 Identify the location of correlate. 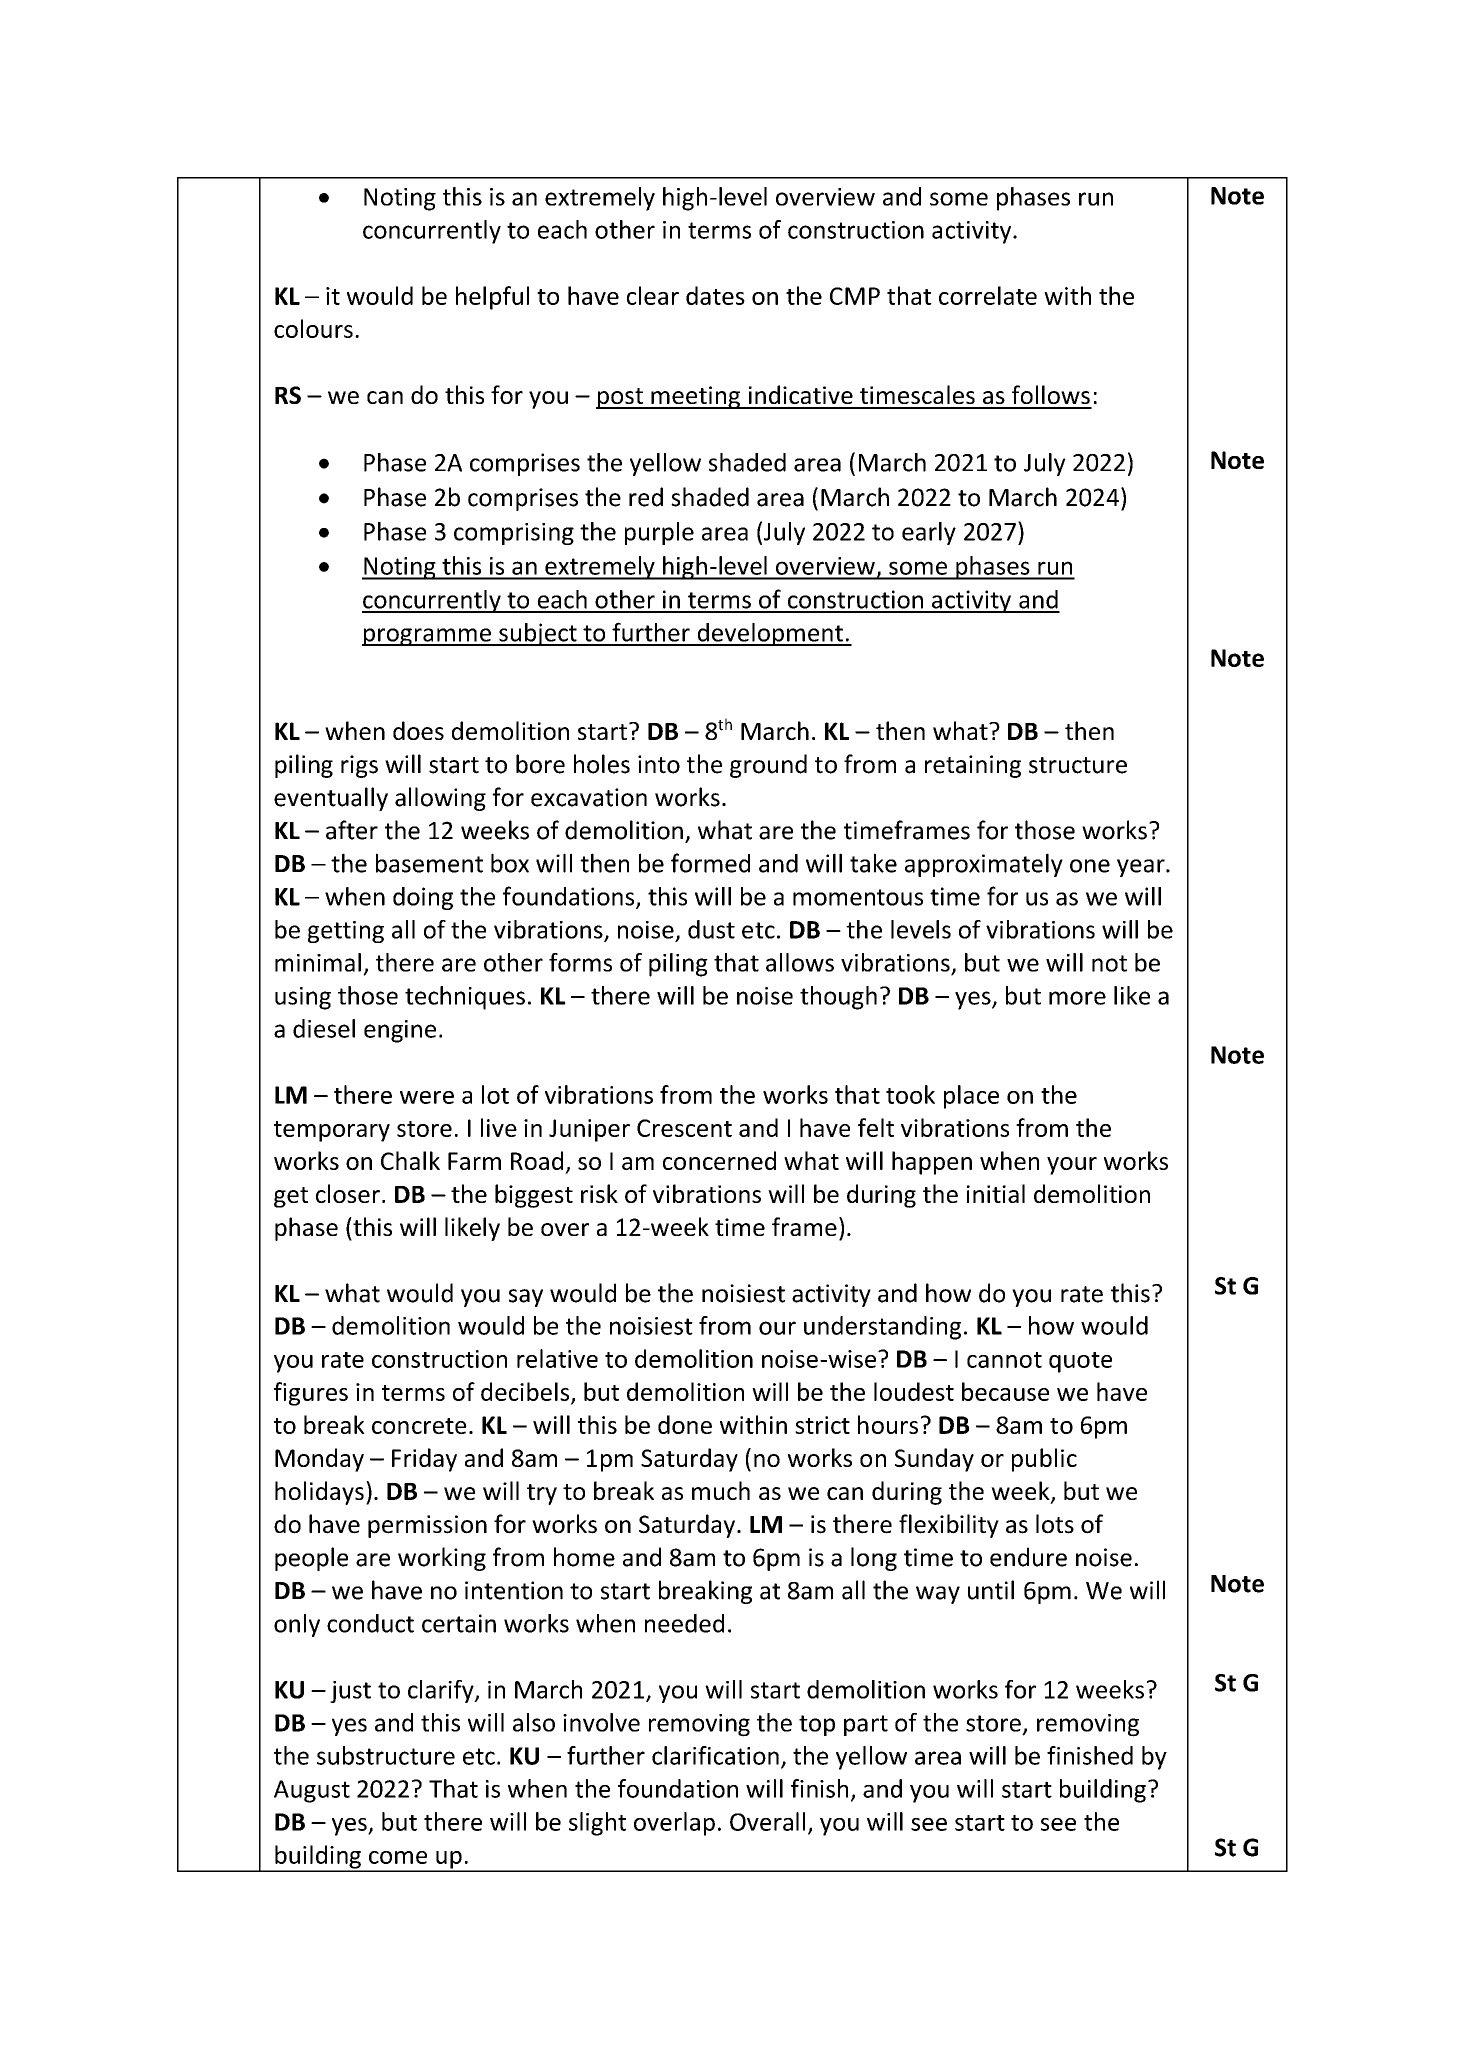
(988, 295).
